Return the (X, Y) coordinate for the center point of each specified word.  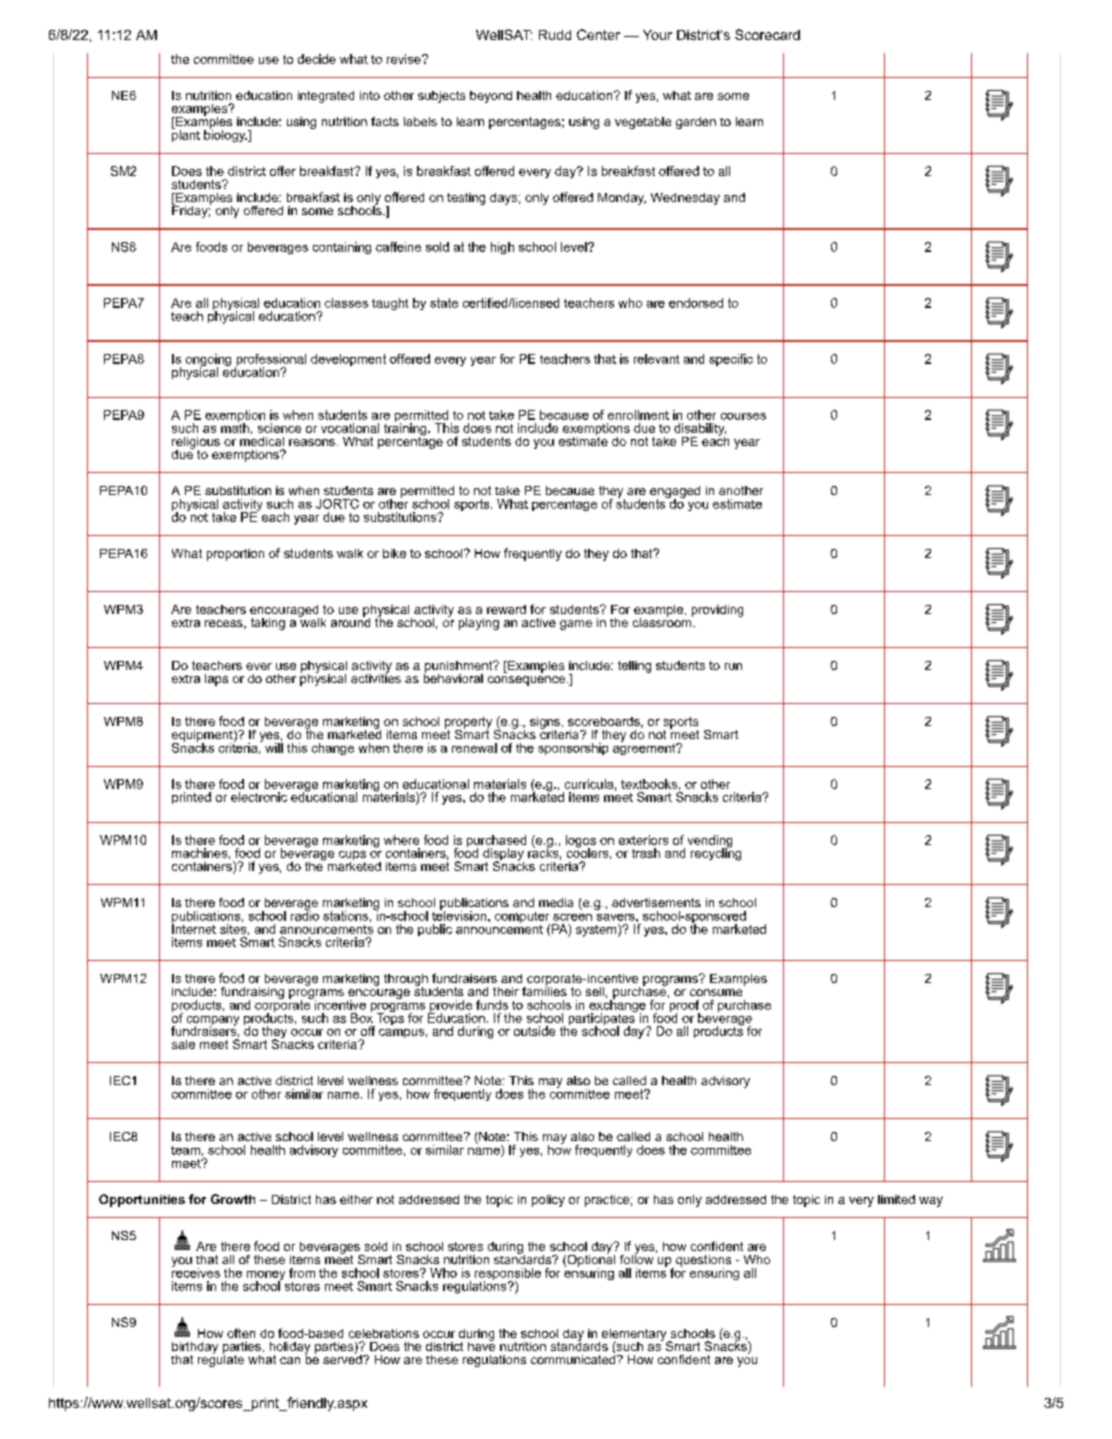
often (241, 1333)
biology (225, 134)
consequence (526, 681)
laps (216, 680)
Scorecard (767, 34)
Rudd (555, 35)
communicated (573, 1358)
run (733, 666)
